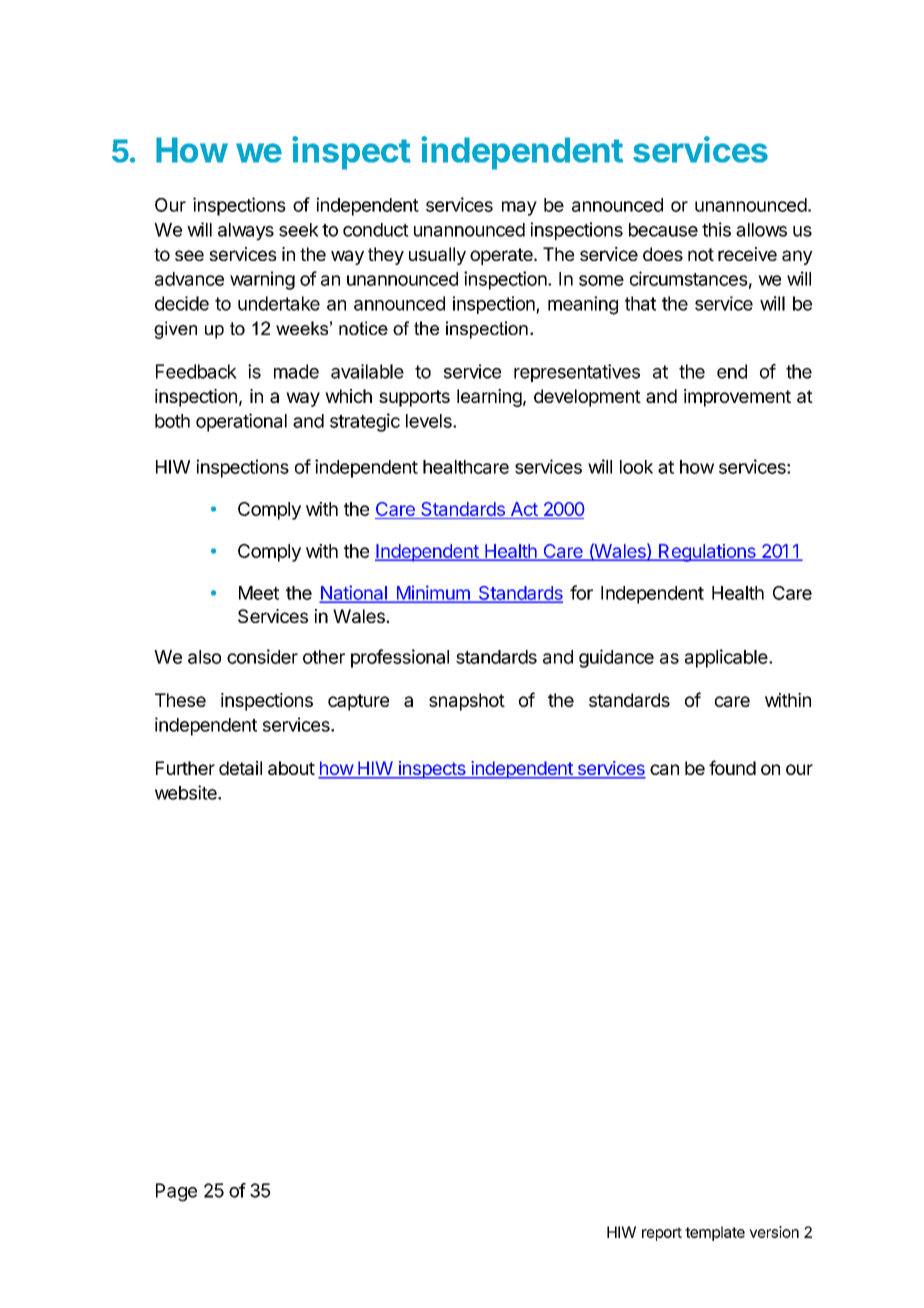  What do you see at coordinates (187, 792) in the page?
I see `website` at bounding box center [187, 792].
